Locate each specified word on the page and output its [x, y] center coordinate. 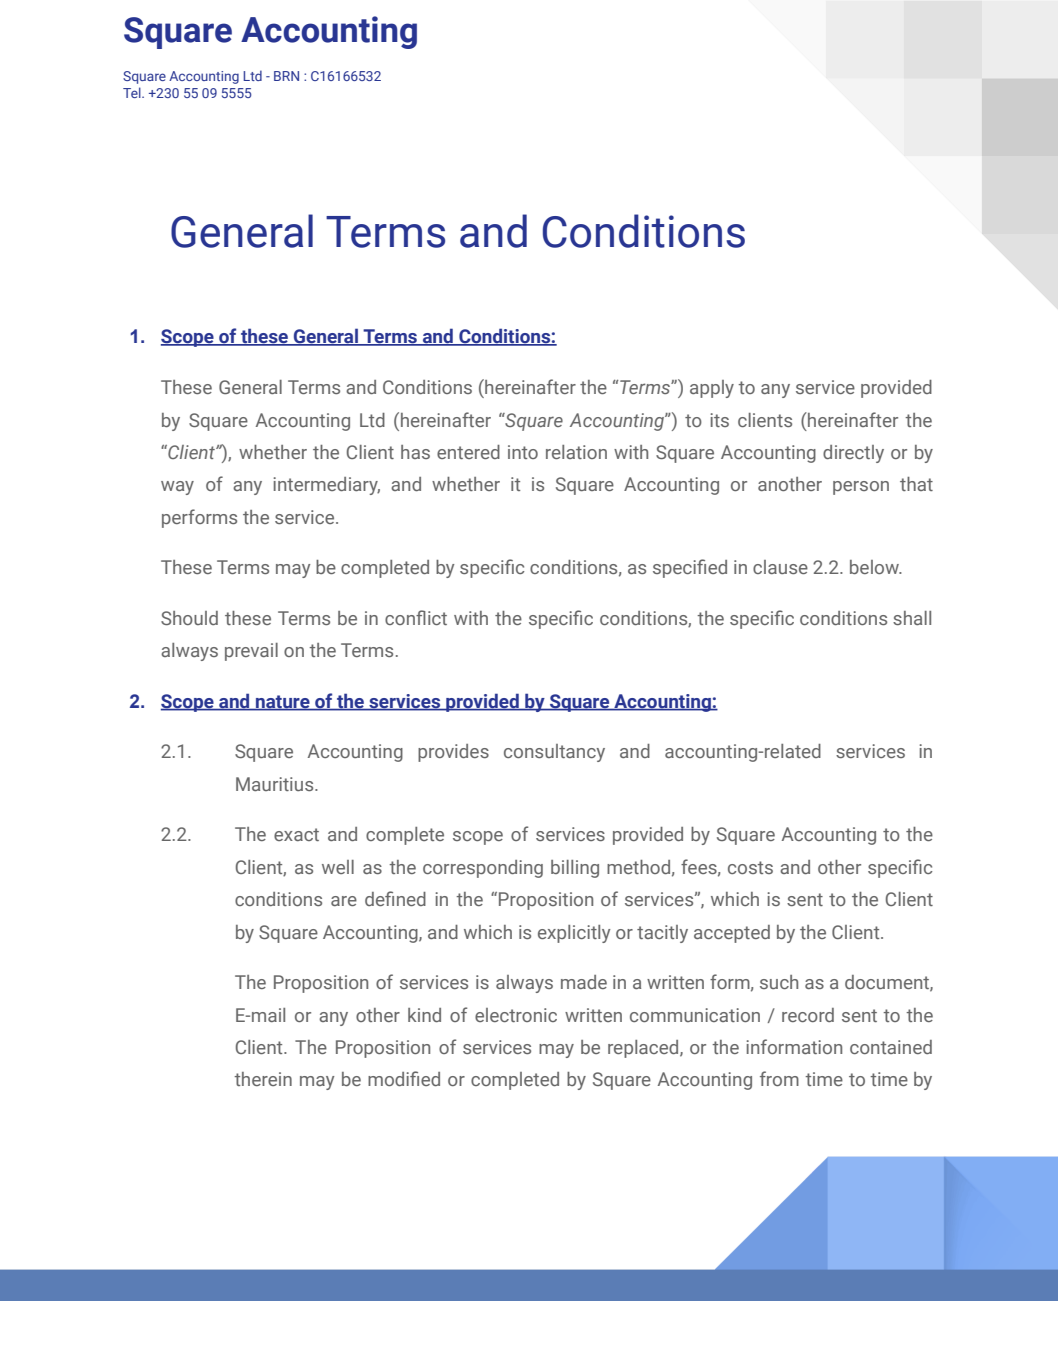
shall [912, 618]
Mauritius [276, 784]
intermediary [327, 486]
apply [712, 389]
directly [853, 454]
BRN [286, 76]
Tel [133, 92]
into [523, 452]
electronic [516, 1015]
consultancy [554, 753]
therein [263, 1079]
